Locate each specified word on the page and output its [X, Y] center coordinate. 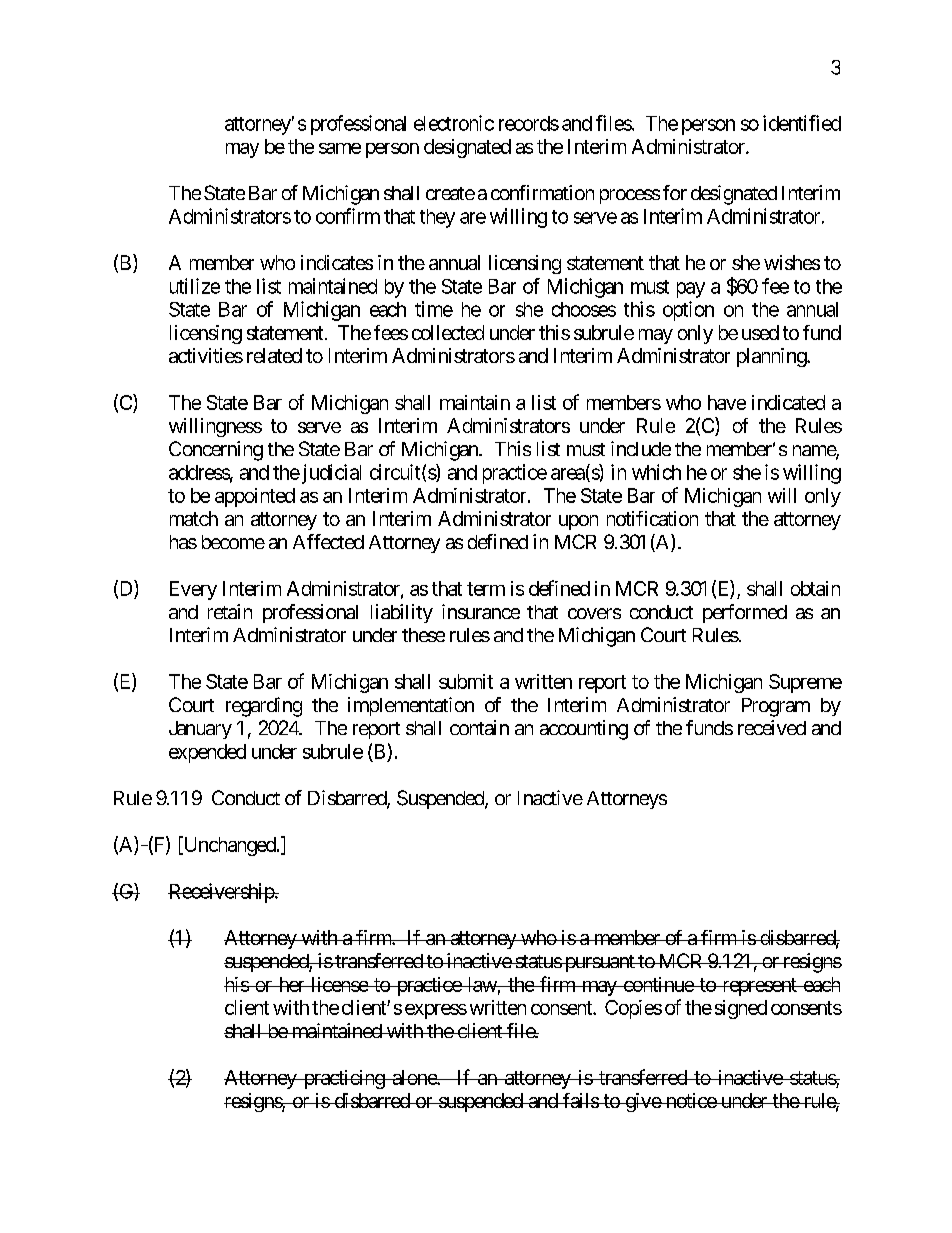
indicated [788, 402]
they [437, 218]
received [772, 727]
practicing [343, 1079]
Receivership [221, 893]
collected [448, 332]
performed [745, 613]
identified [802, 123]
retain [230, 611]
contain [479, 727]
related [274, 355]
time [434, 309]
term [486, 589]
